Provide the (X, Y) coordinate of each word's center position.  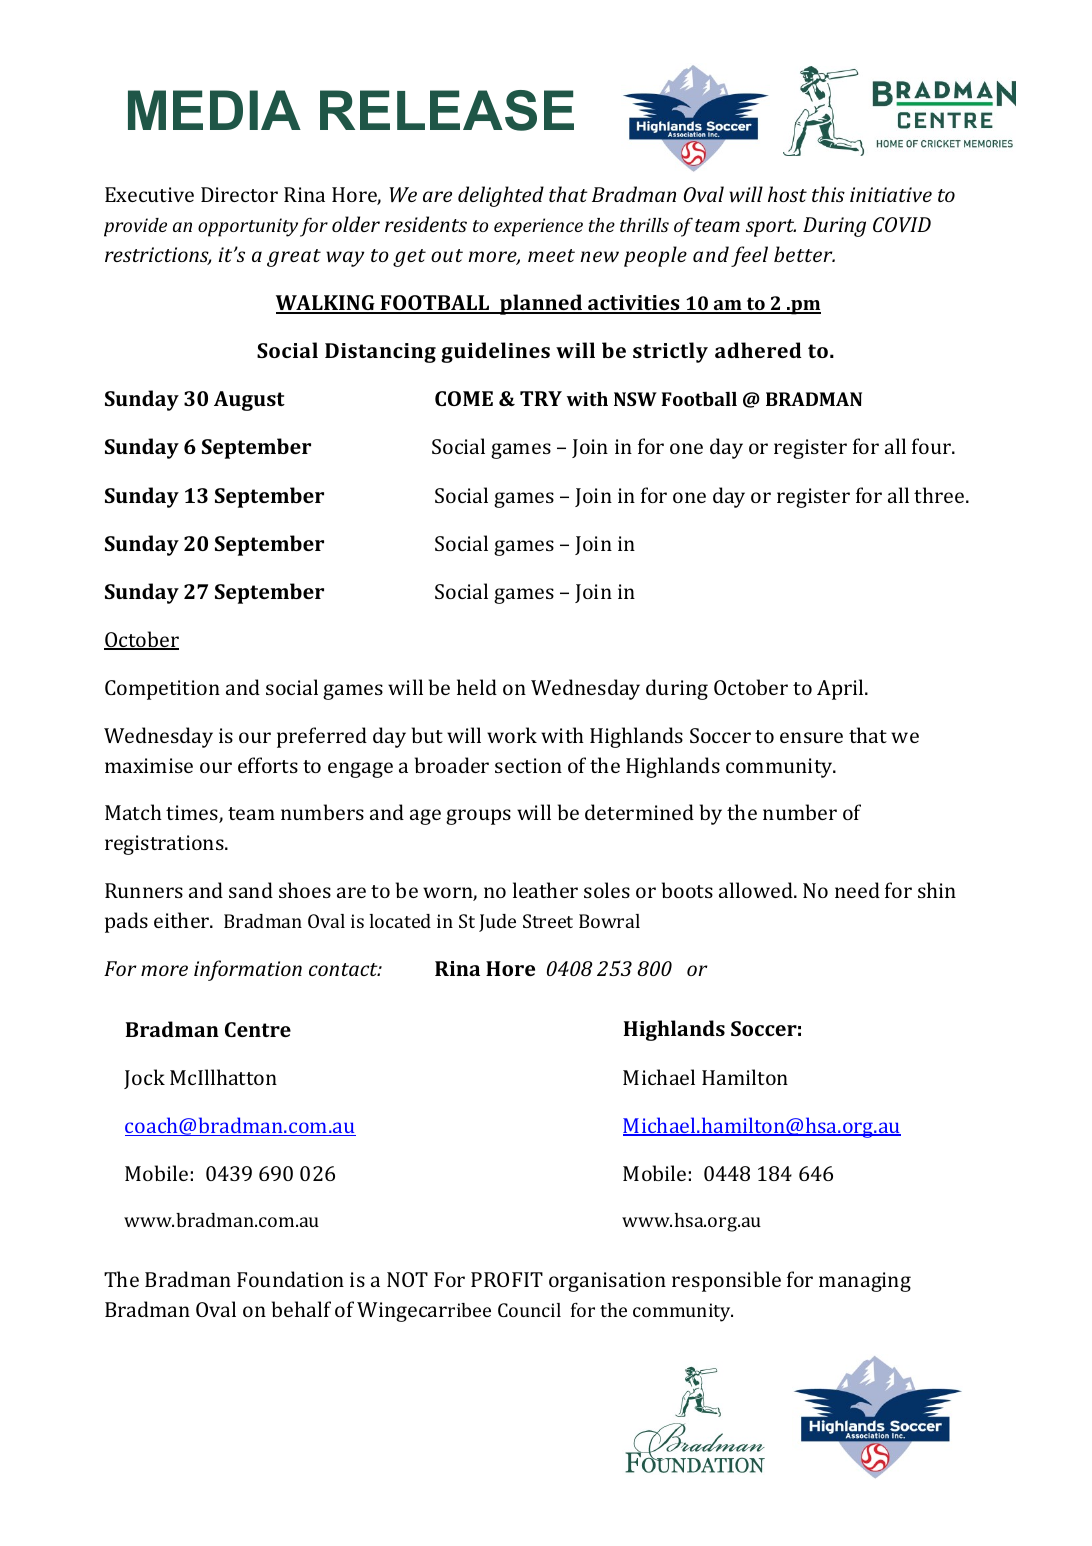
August (249, 401)
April (841, 689)
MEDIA (214, 110)
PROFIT (507, 1279)
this (828, 194)
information (248, 970)
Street (548, 921)
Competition (162, 690)
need (857, 890)
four (933, 446)
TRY (541, 398)
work (512, 735)
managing (865, 1282)
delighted (501, 196)
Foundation (290, 1279)
